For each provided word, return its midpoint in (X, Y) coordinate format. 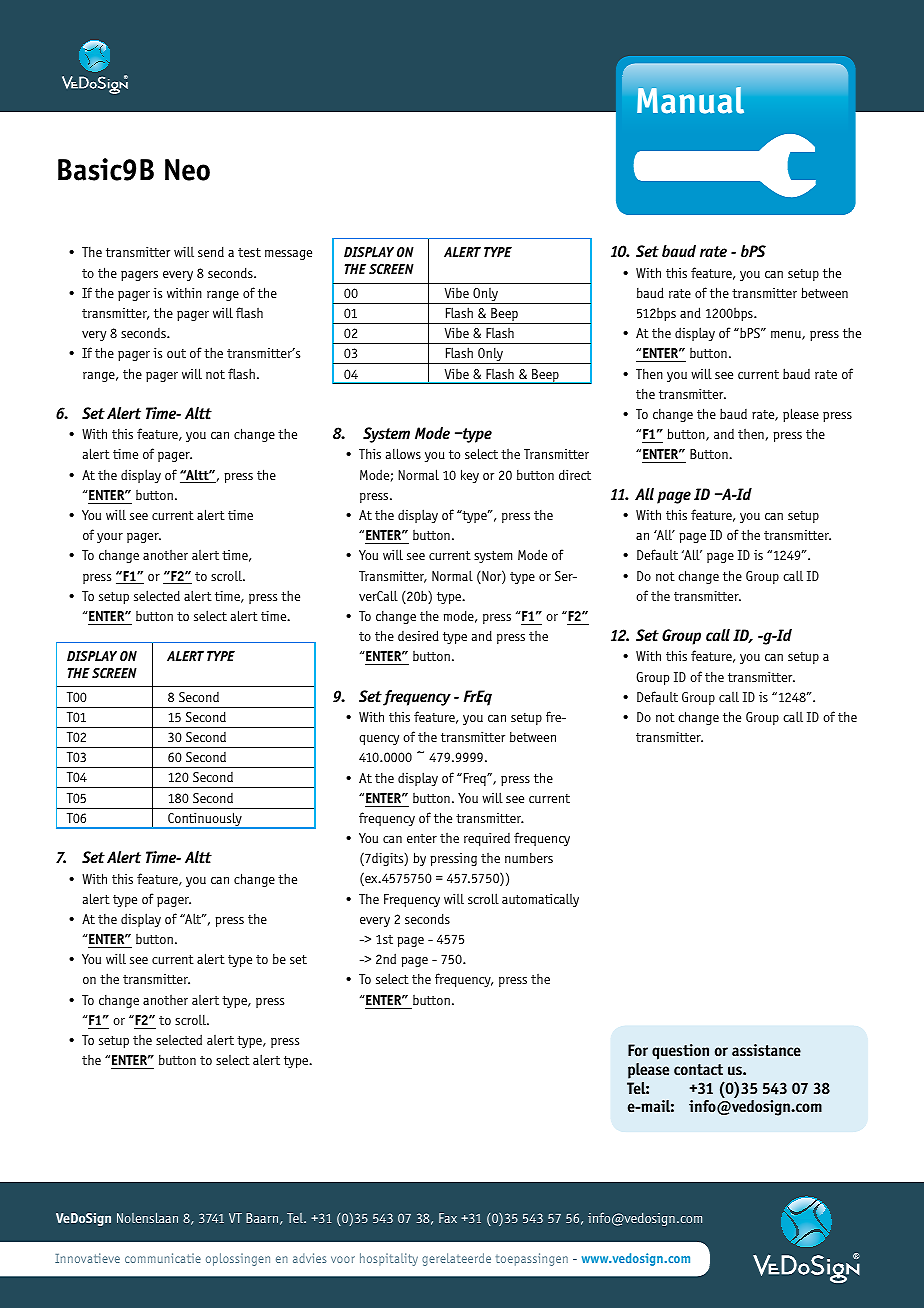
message (288, 255)
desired (418, 635)
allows (403, 453)
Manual (690, 100)
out (176, 353)
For (638, 1050)
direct (575, 474)
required (487, 839)
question (680, 1052)
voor (343, 1259)
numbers (529, 858)
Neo (187, 170)
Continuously (205, 820)
